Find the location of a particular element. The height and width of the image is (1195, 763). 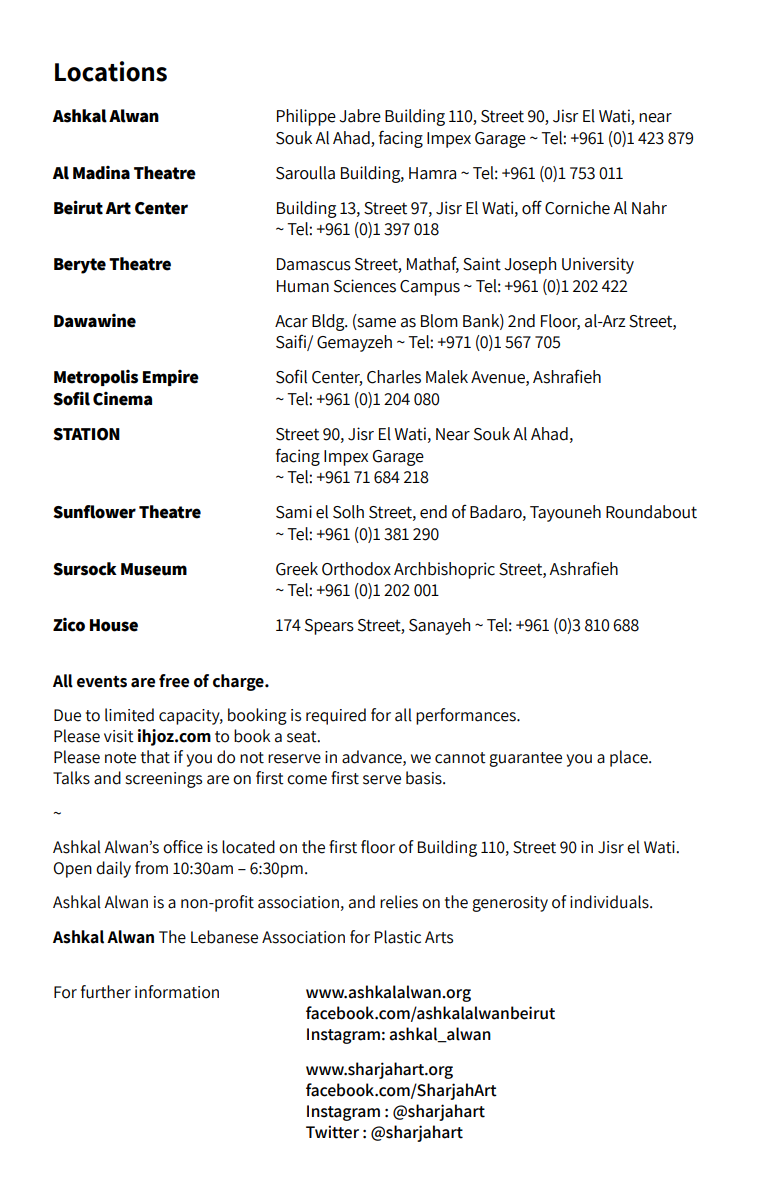

Museum is located at coordinates (154, 569).
